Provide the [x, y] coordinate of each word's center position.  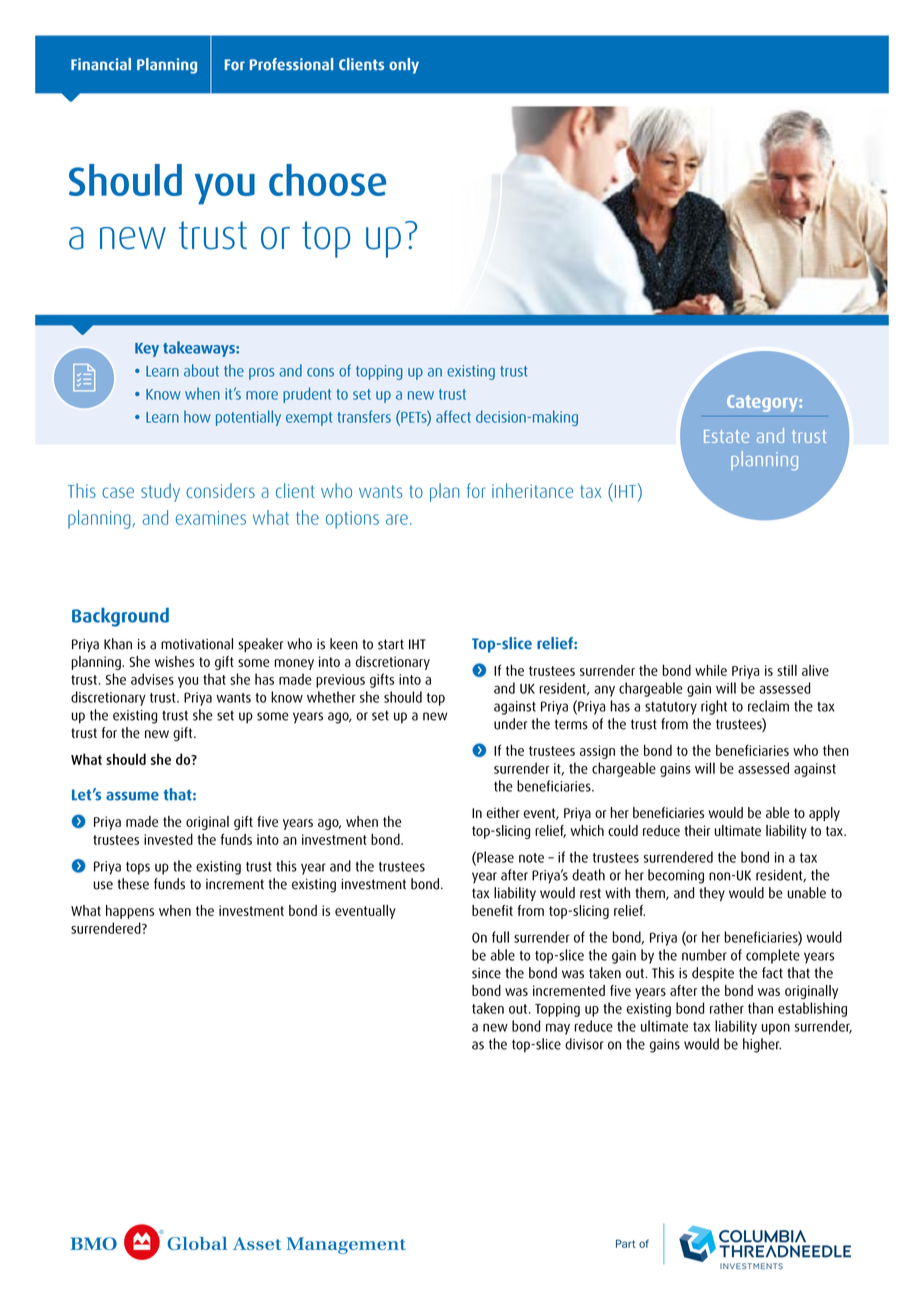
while [711, 670]
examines [211, 518]
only [404, 66]
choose [327, 180]
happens [130, 912]
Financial [101, 64]
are [397, 519]
